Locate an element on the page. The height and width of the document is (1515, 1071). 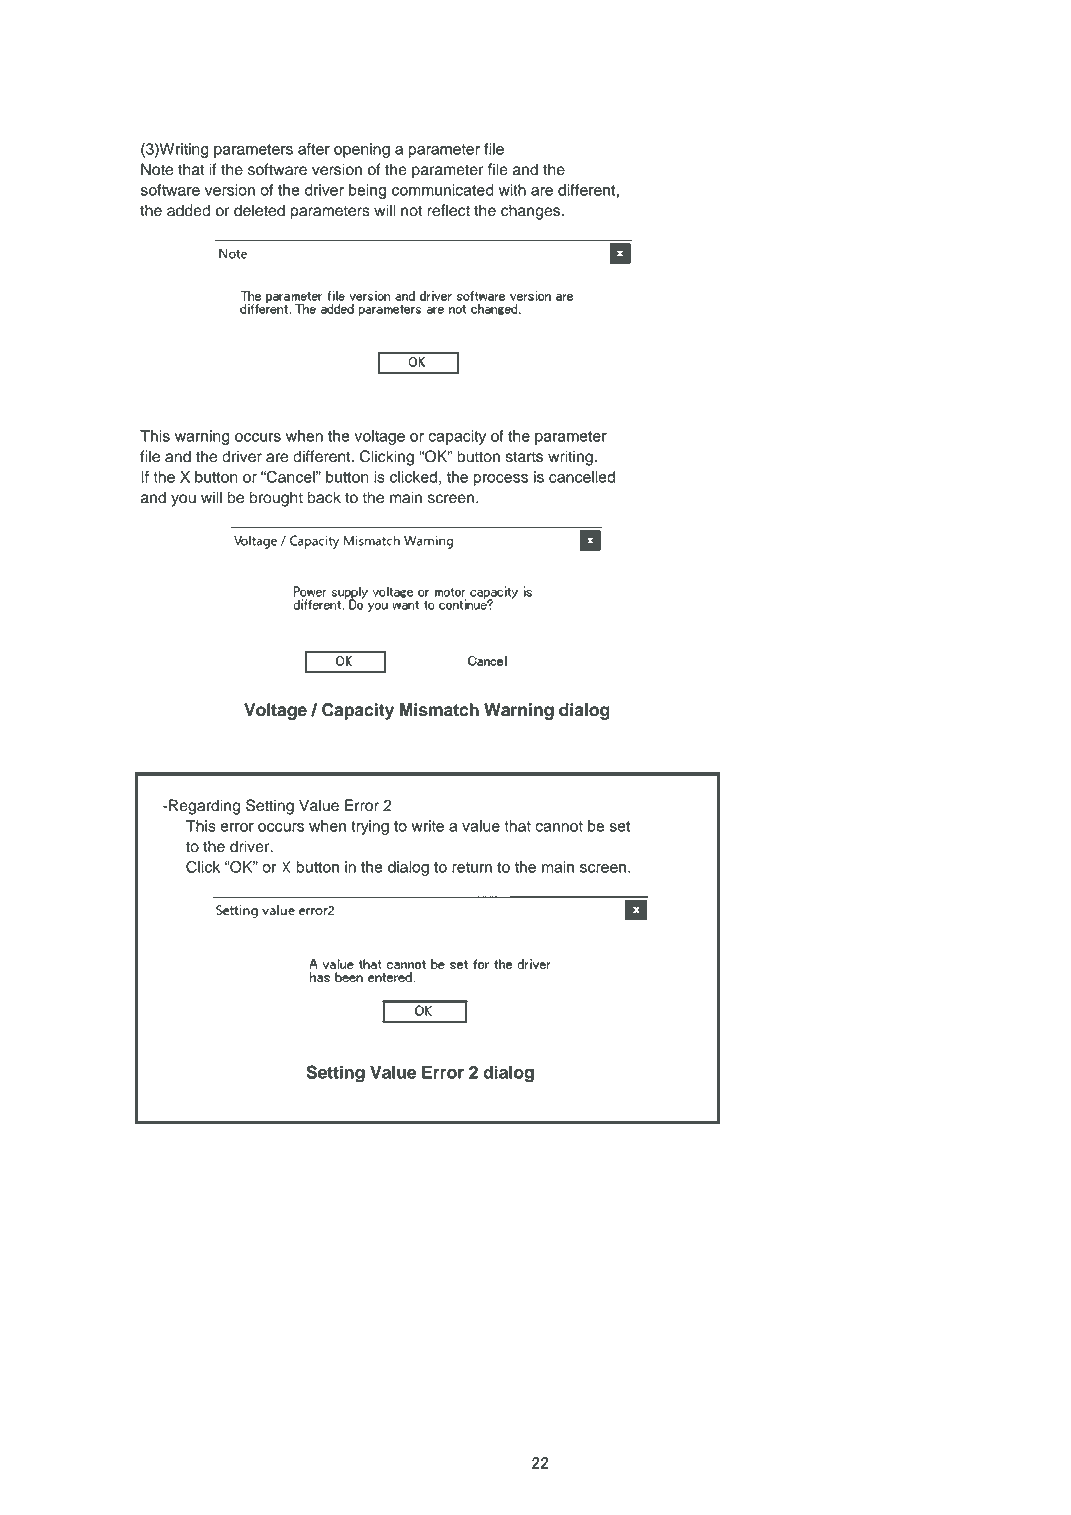
you is located at coordinates (183, 500).
